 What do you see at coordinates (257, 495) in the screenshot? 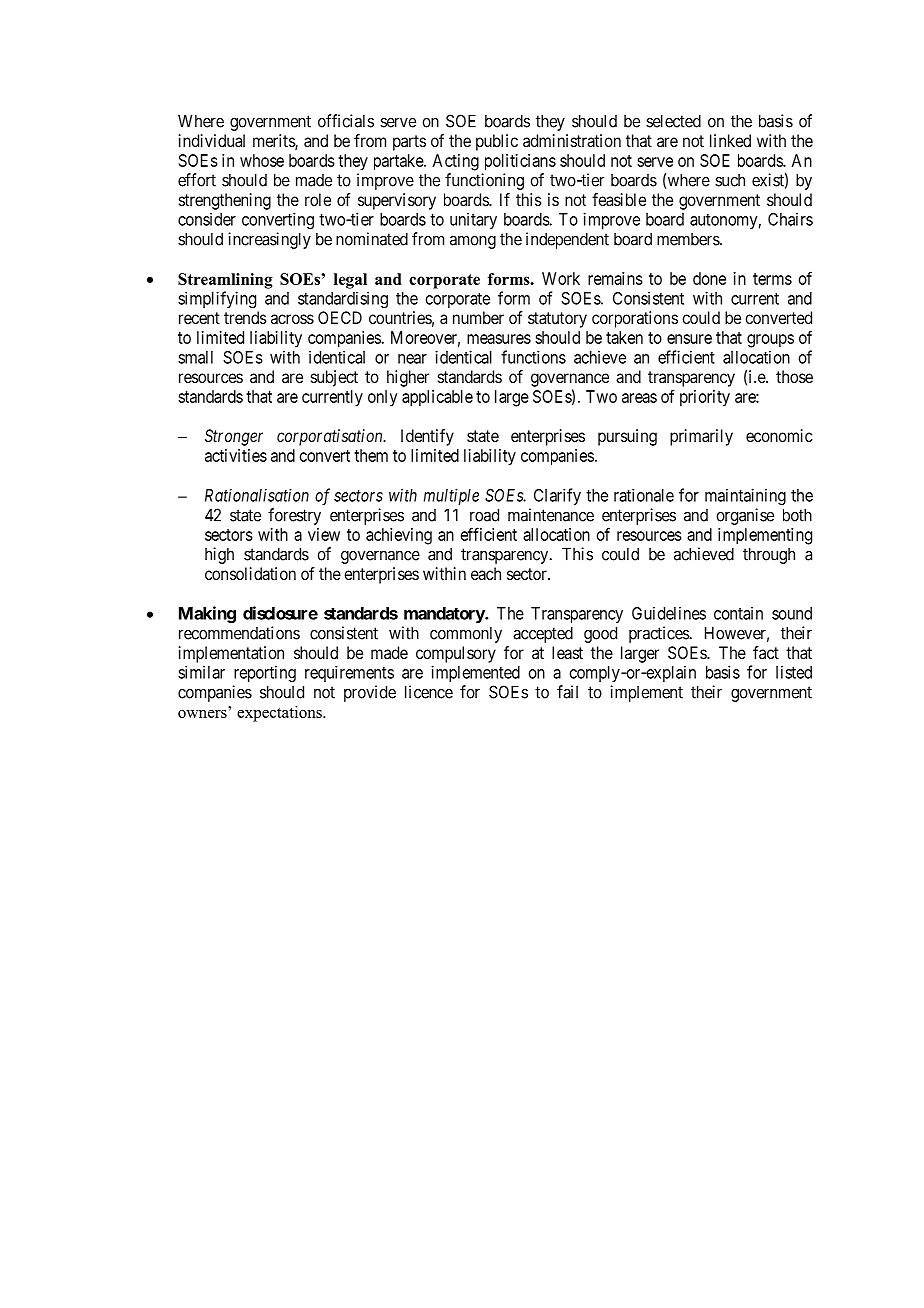
I see `Rationalisation` at bounding box center [257, 495].
